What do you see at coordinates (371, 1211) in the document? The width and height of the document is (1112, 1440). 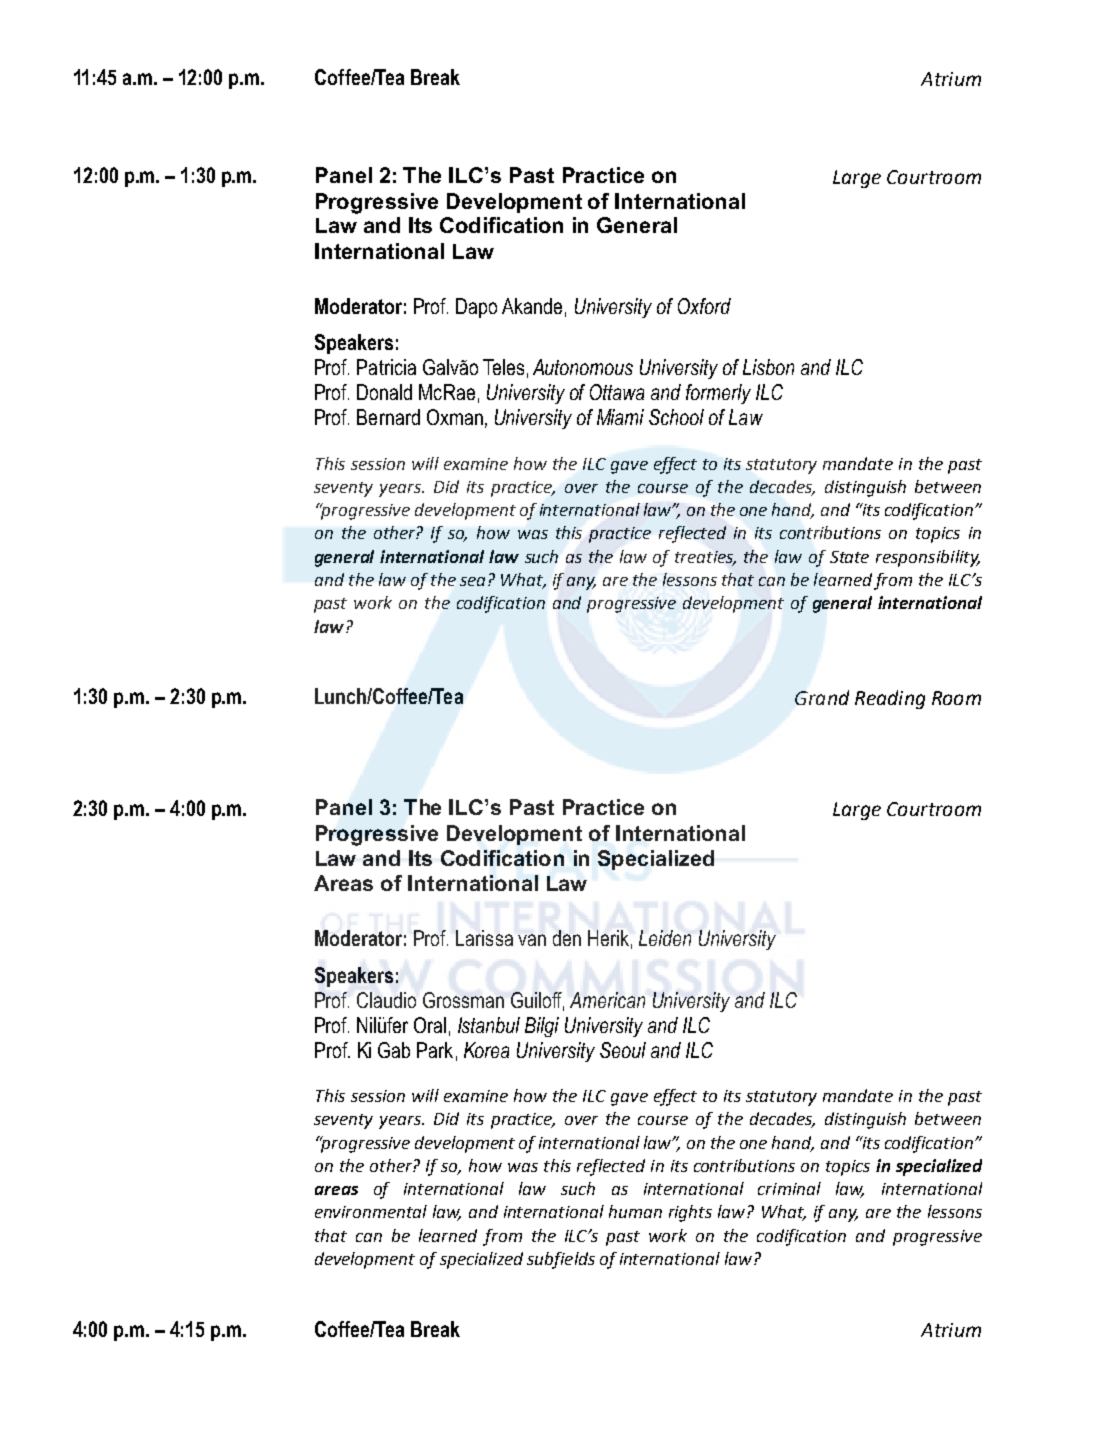 I see `environmental` at bounding box center [371, 1211].
